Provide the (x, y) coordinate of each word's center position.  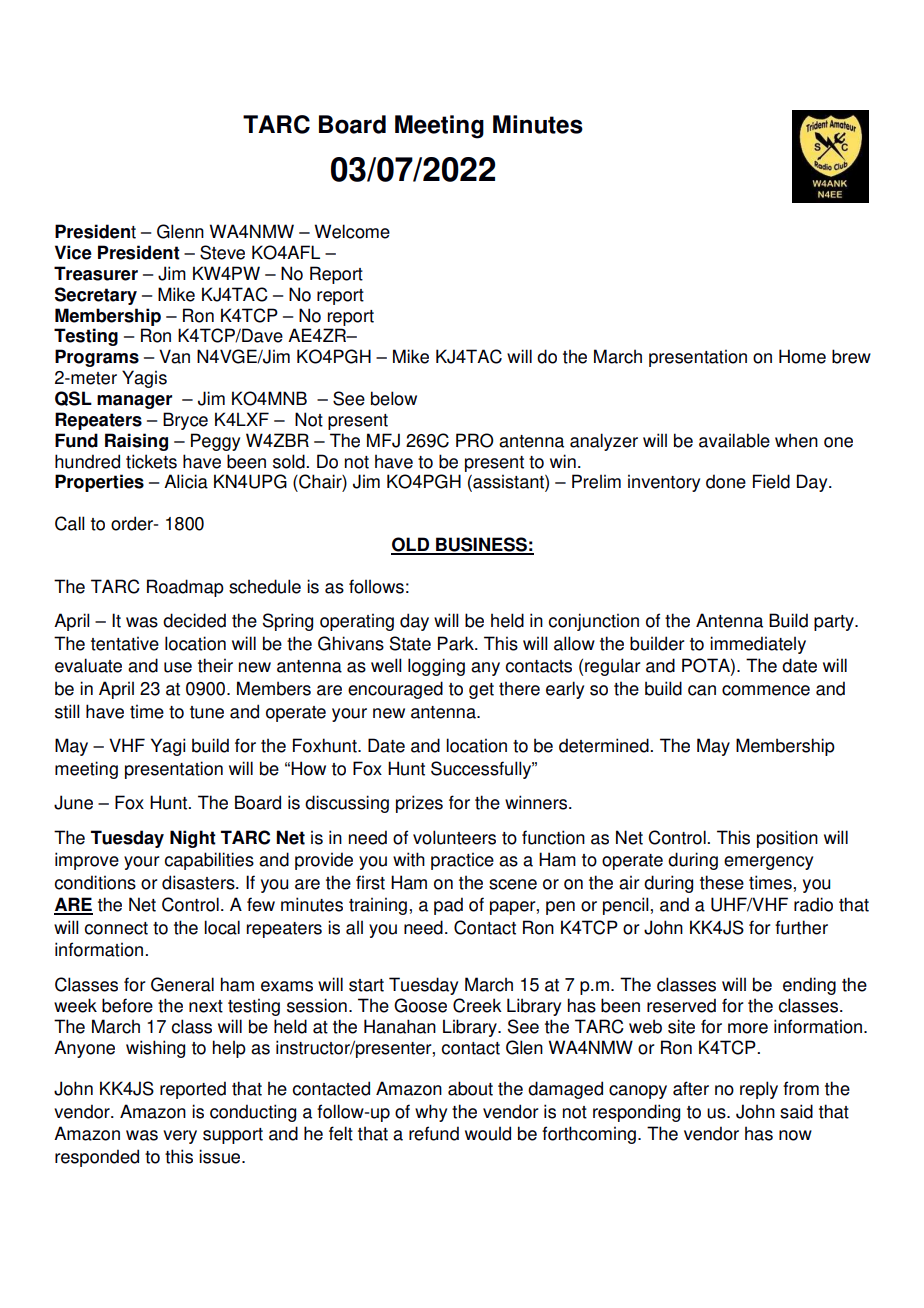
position (787, 839)
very (180, 1137)
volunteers (454, 837)
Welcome (352, 231)
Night (193, 839)
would (488, 1133)
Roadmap (185, 588)
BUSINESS (481, 545)
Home (802, 356)
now (795, 1135)
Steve (222, 252)
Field (771, 481)
